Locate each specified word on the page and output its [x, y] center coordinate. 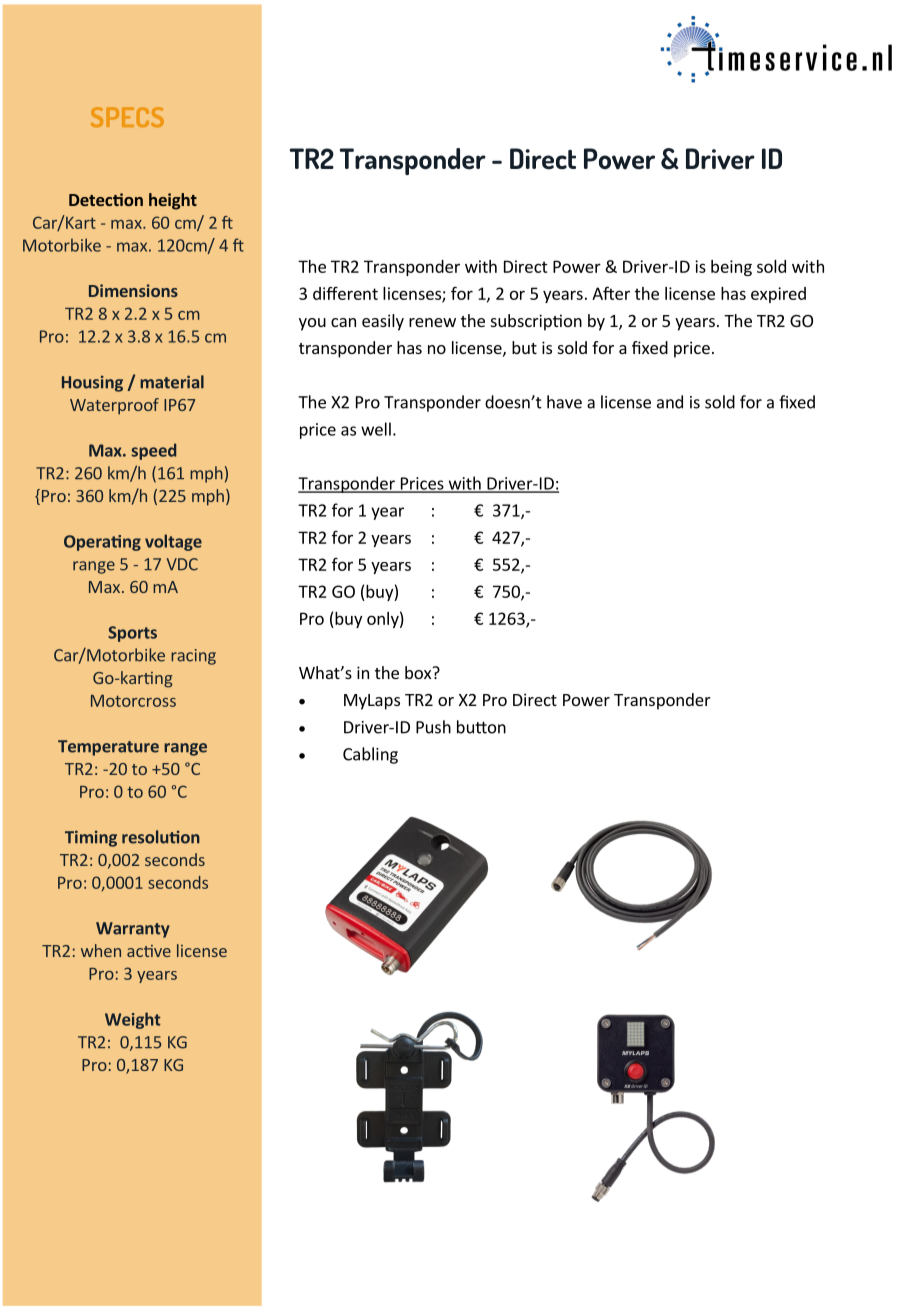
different [345, 293]
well [376, 429]
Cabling [370, 755]
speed [154, 451]
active [149, 951]
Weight [133, 1020]
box [419, 672]
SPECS [127, 117]
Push [433, 727]
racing [193, 657]
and [670, 402]
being [731, 268]
